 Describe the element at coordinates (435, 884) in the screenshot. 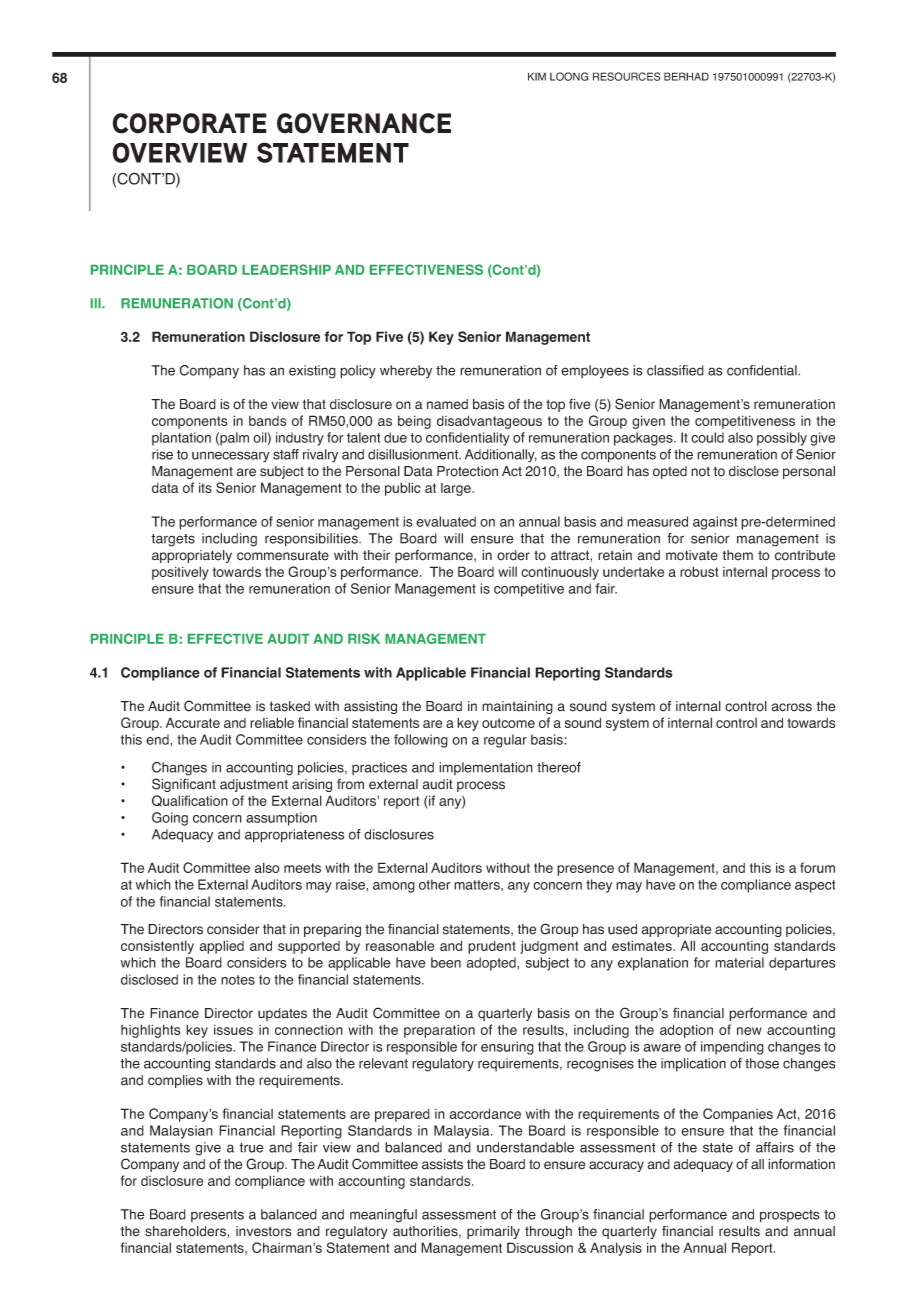

I see `other` at that location.
